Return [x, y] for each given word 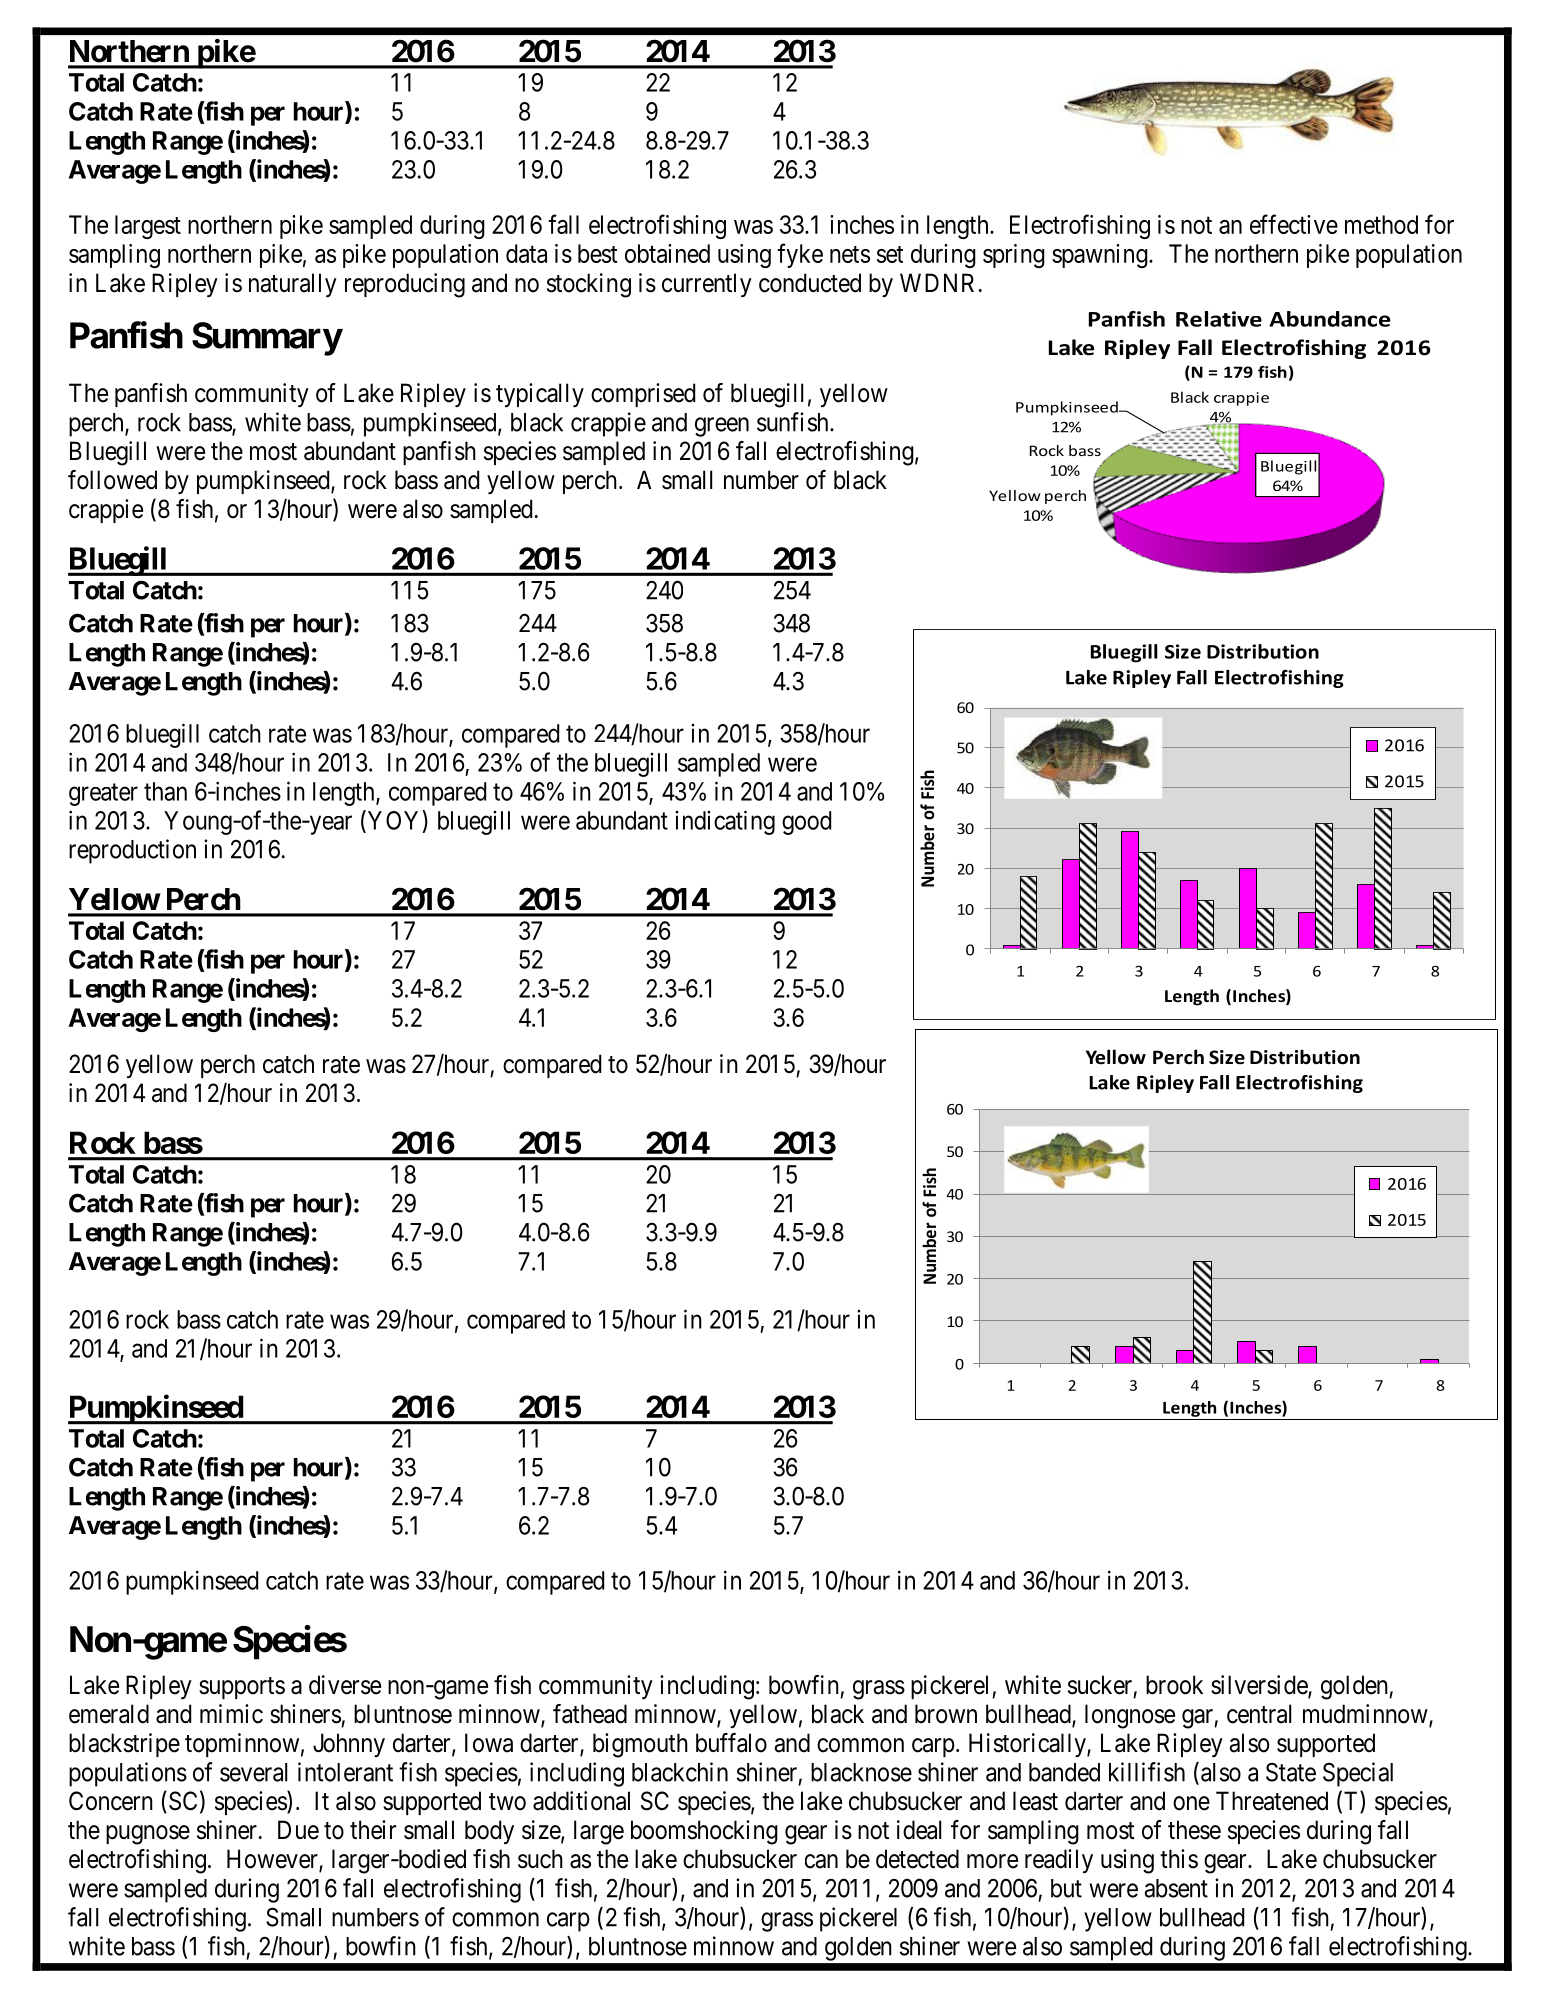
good [806, 823]
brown [946, 1714]
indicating [725, 822]
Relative [1219, 319]
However [273, 1860]
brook [1174, 1685]
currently [707, 285]
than [165, 791]
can [821, 1861]
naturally [293, 285]
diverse [345, 1685]
